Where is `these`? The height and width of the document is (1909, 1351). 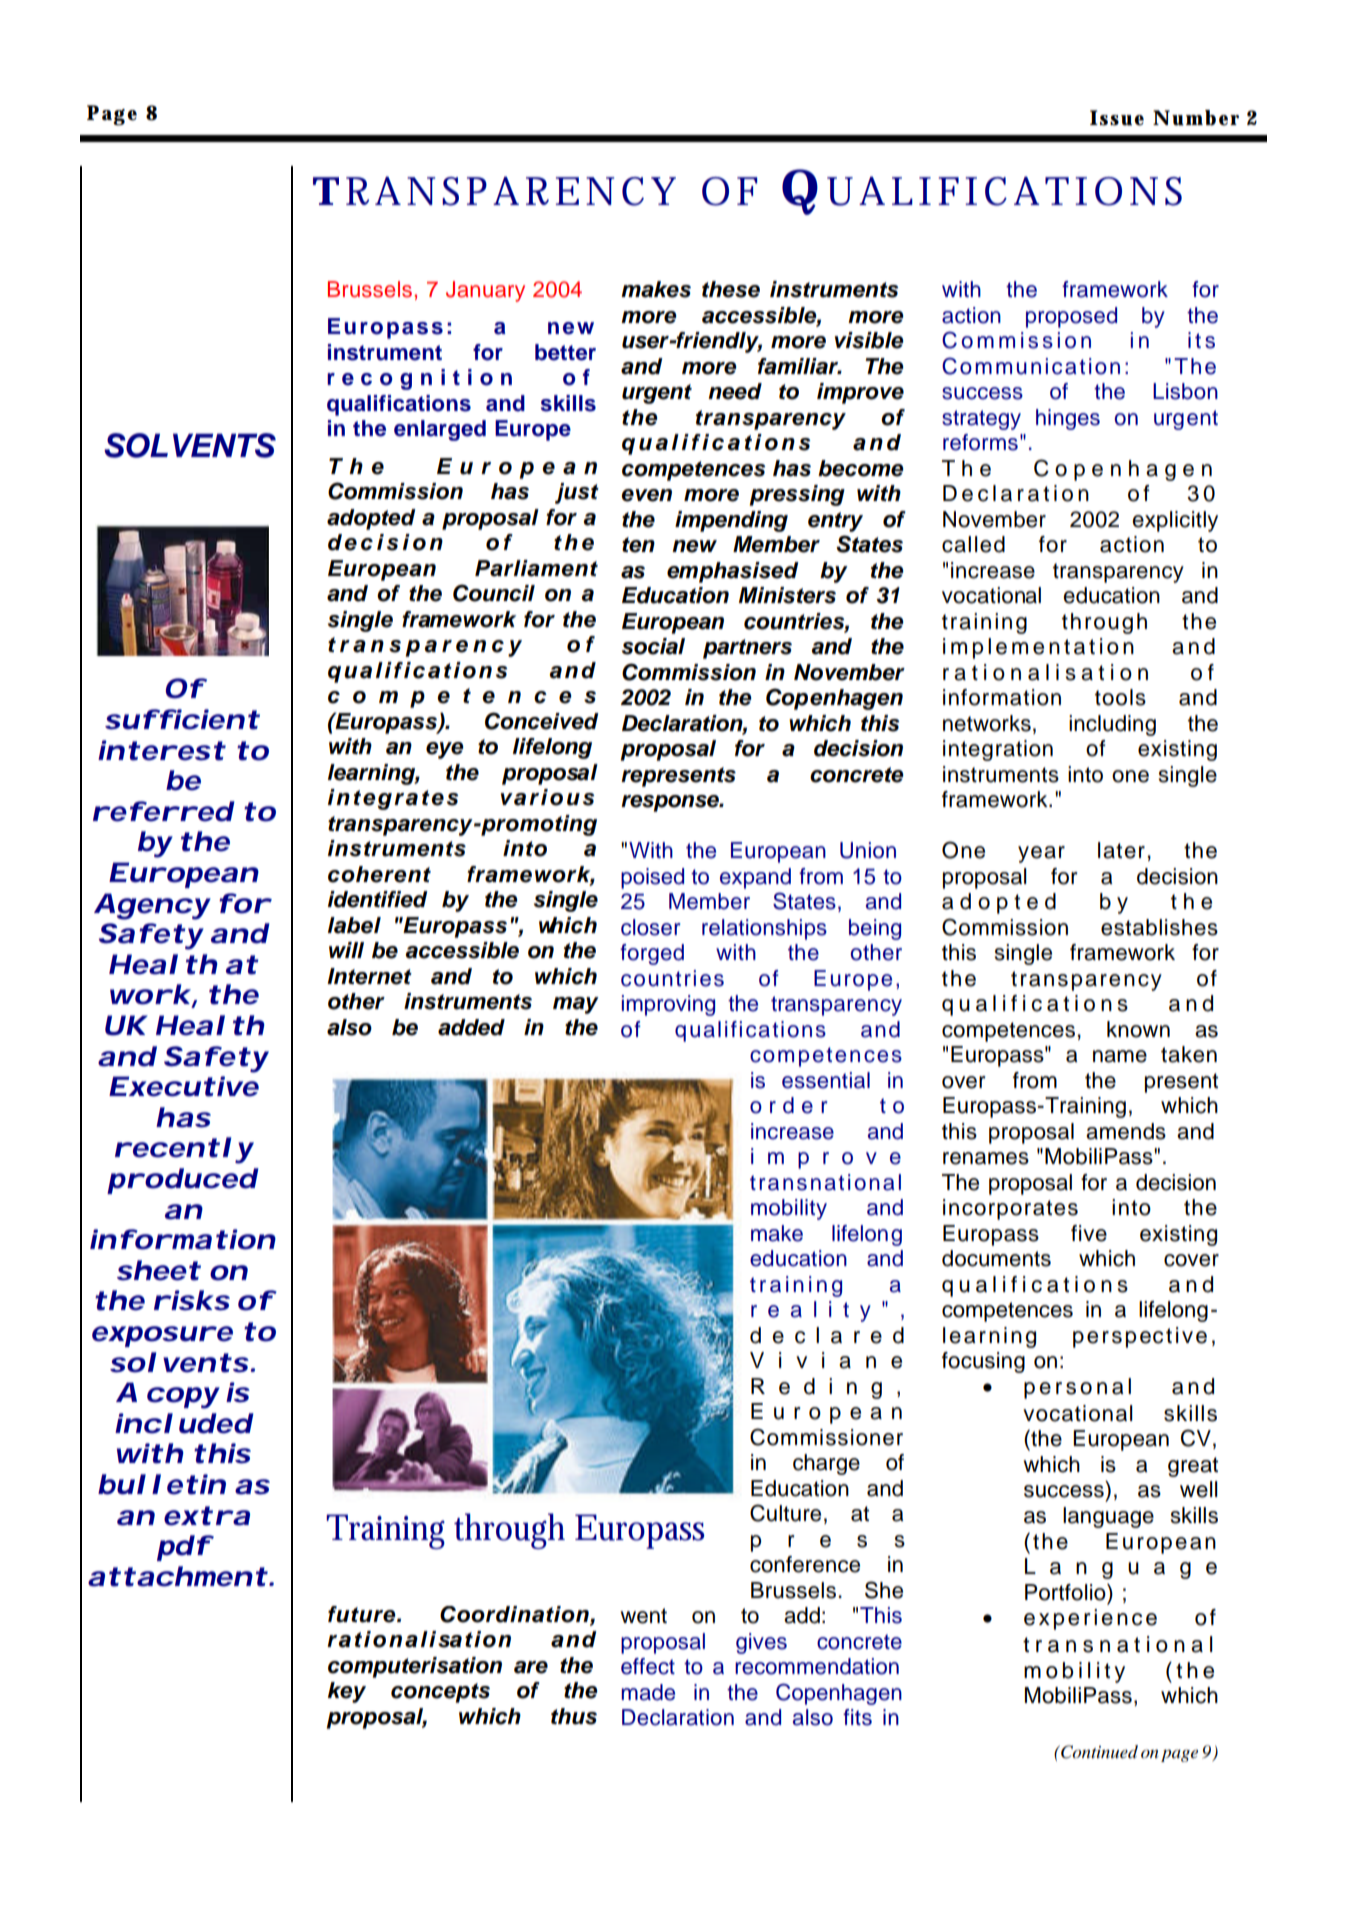
these is located at coordinates (731, 289).
